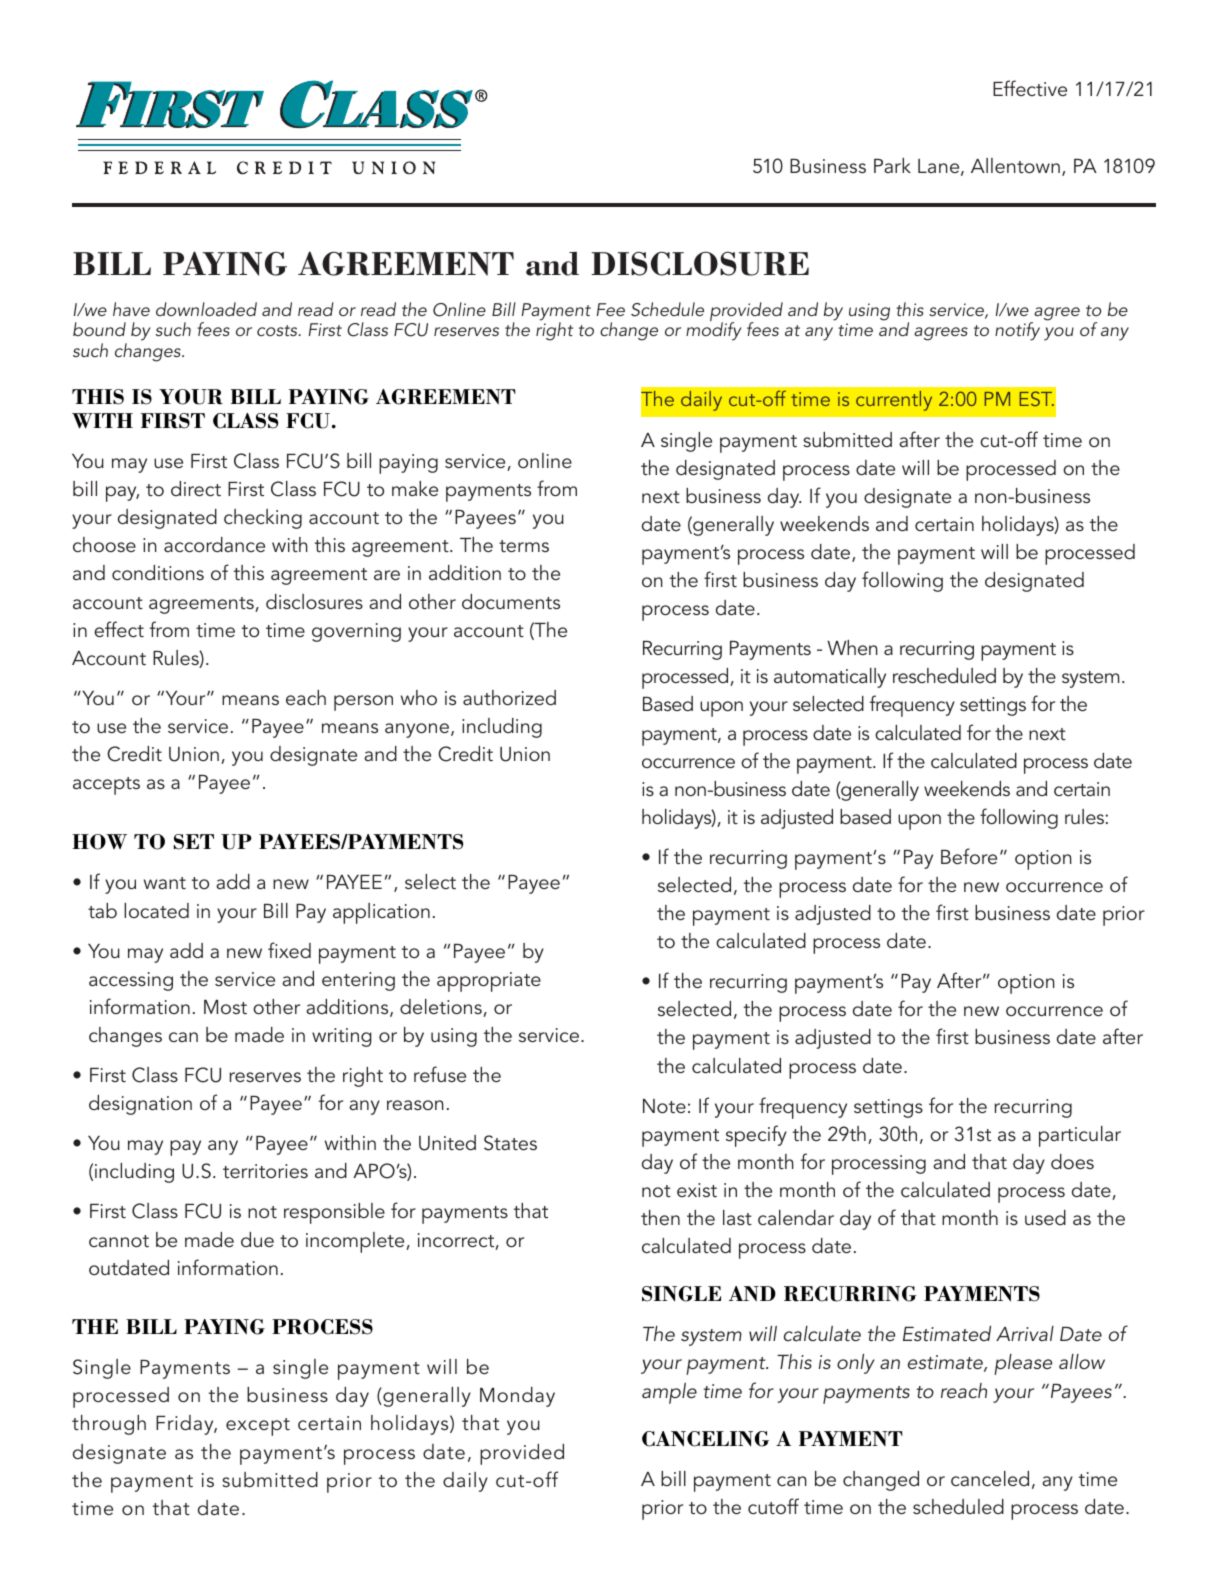 The height and width of the screenshot is (1589, 1228). I want to click on Before, so click(969, 856).
